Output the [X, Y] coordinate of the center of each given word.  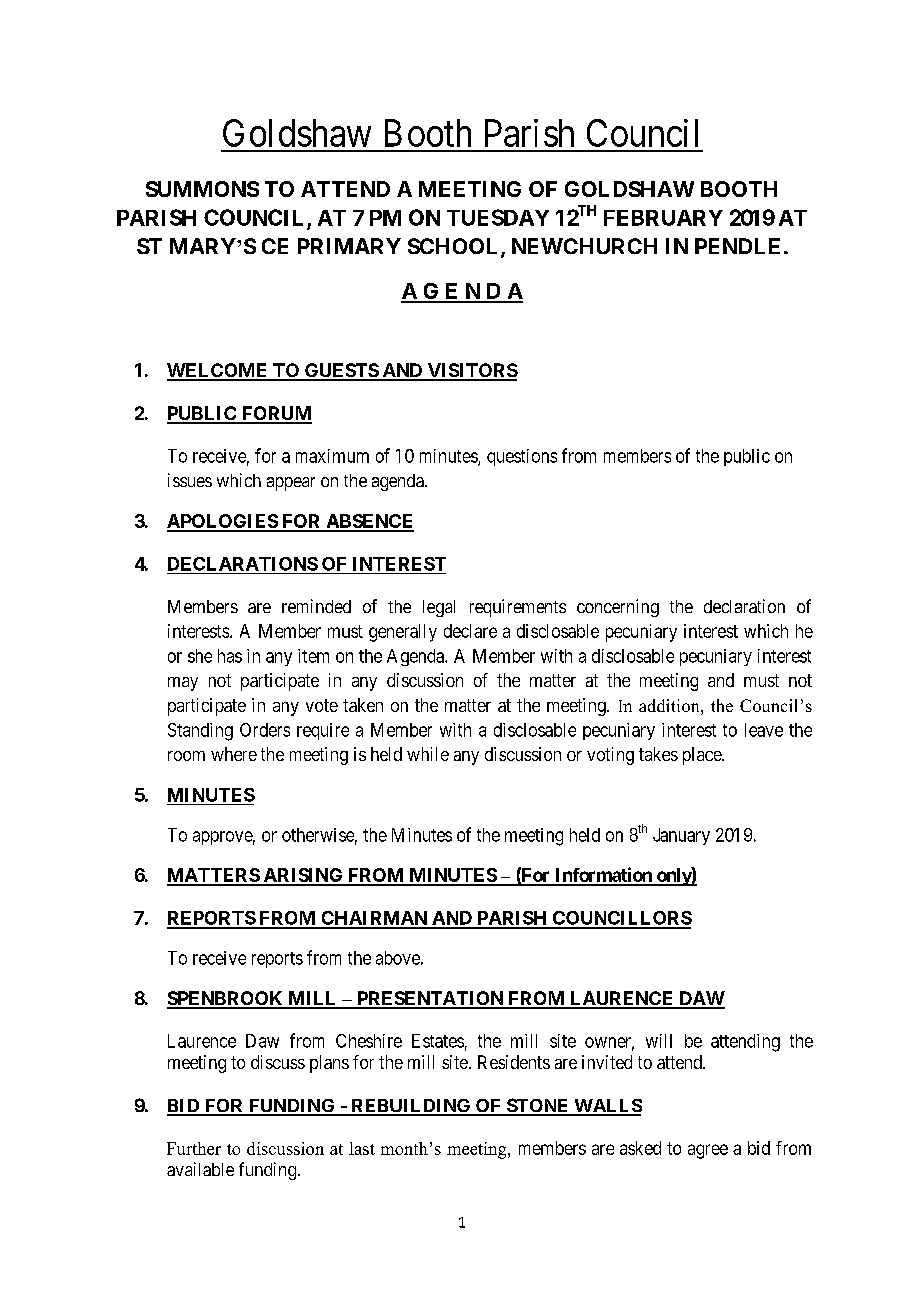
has [230, 656]
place [703, 756]
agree [708, 1151]
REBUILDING [411, 1107]
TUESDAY [498, 217]
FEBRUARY [663, 218]
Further [194, 1148]
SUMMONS [202, 189]
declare [470, 631]
